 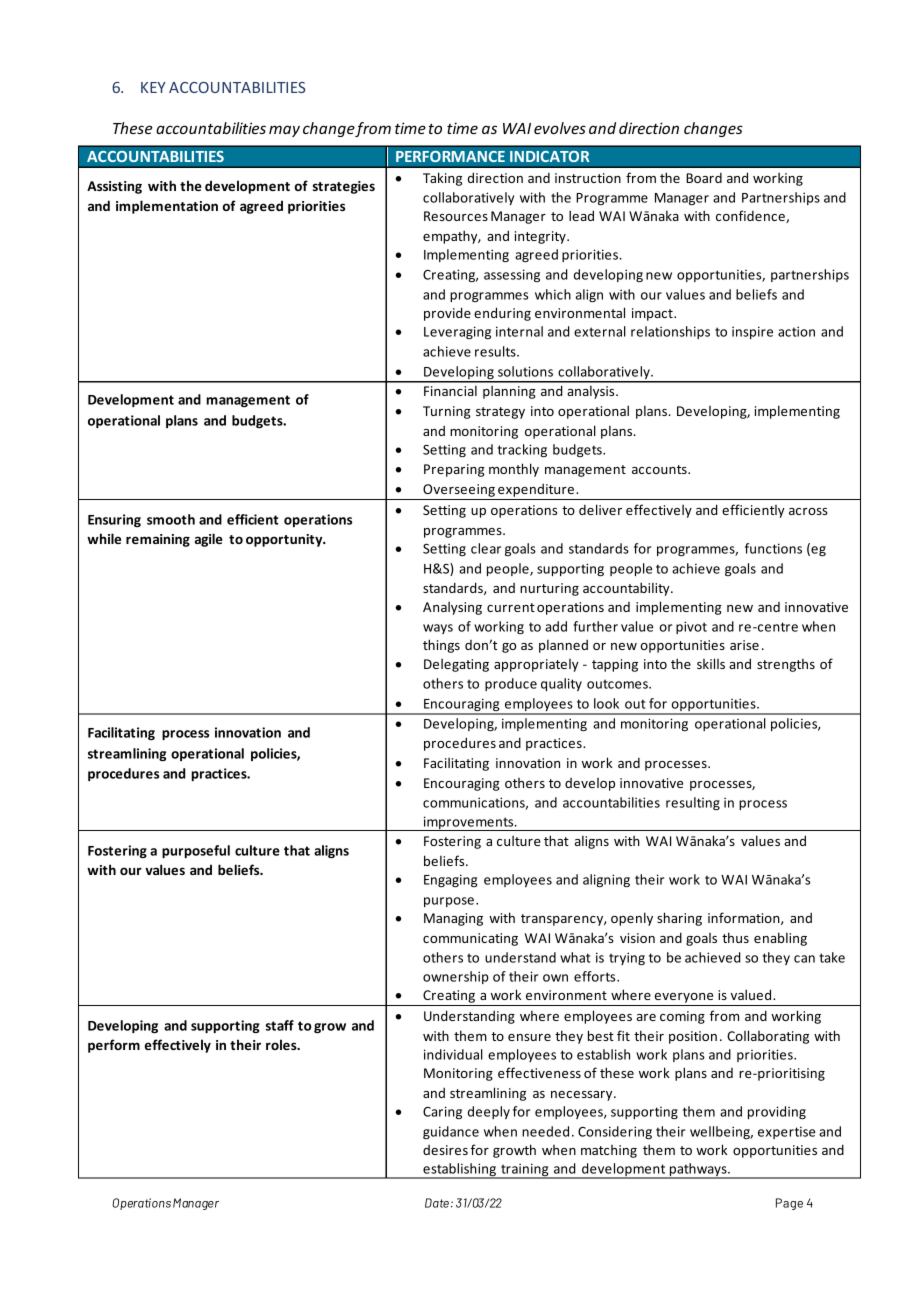 I want to click on KEY, so click(x=153, y=87).
